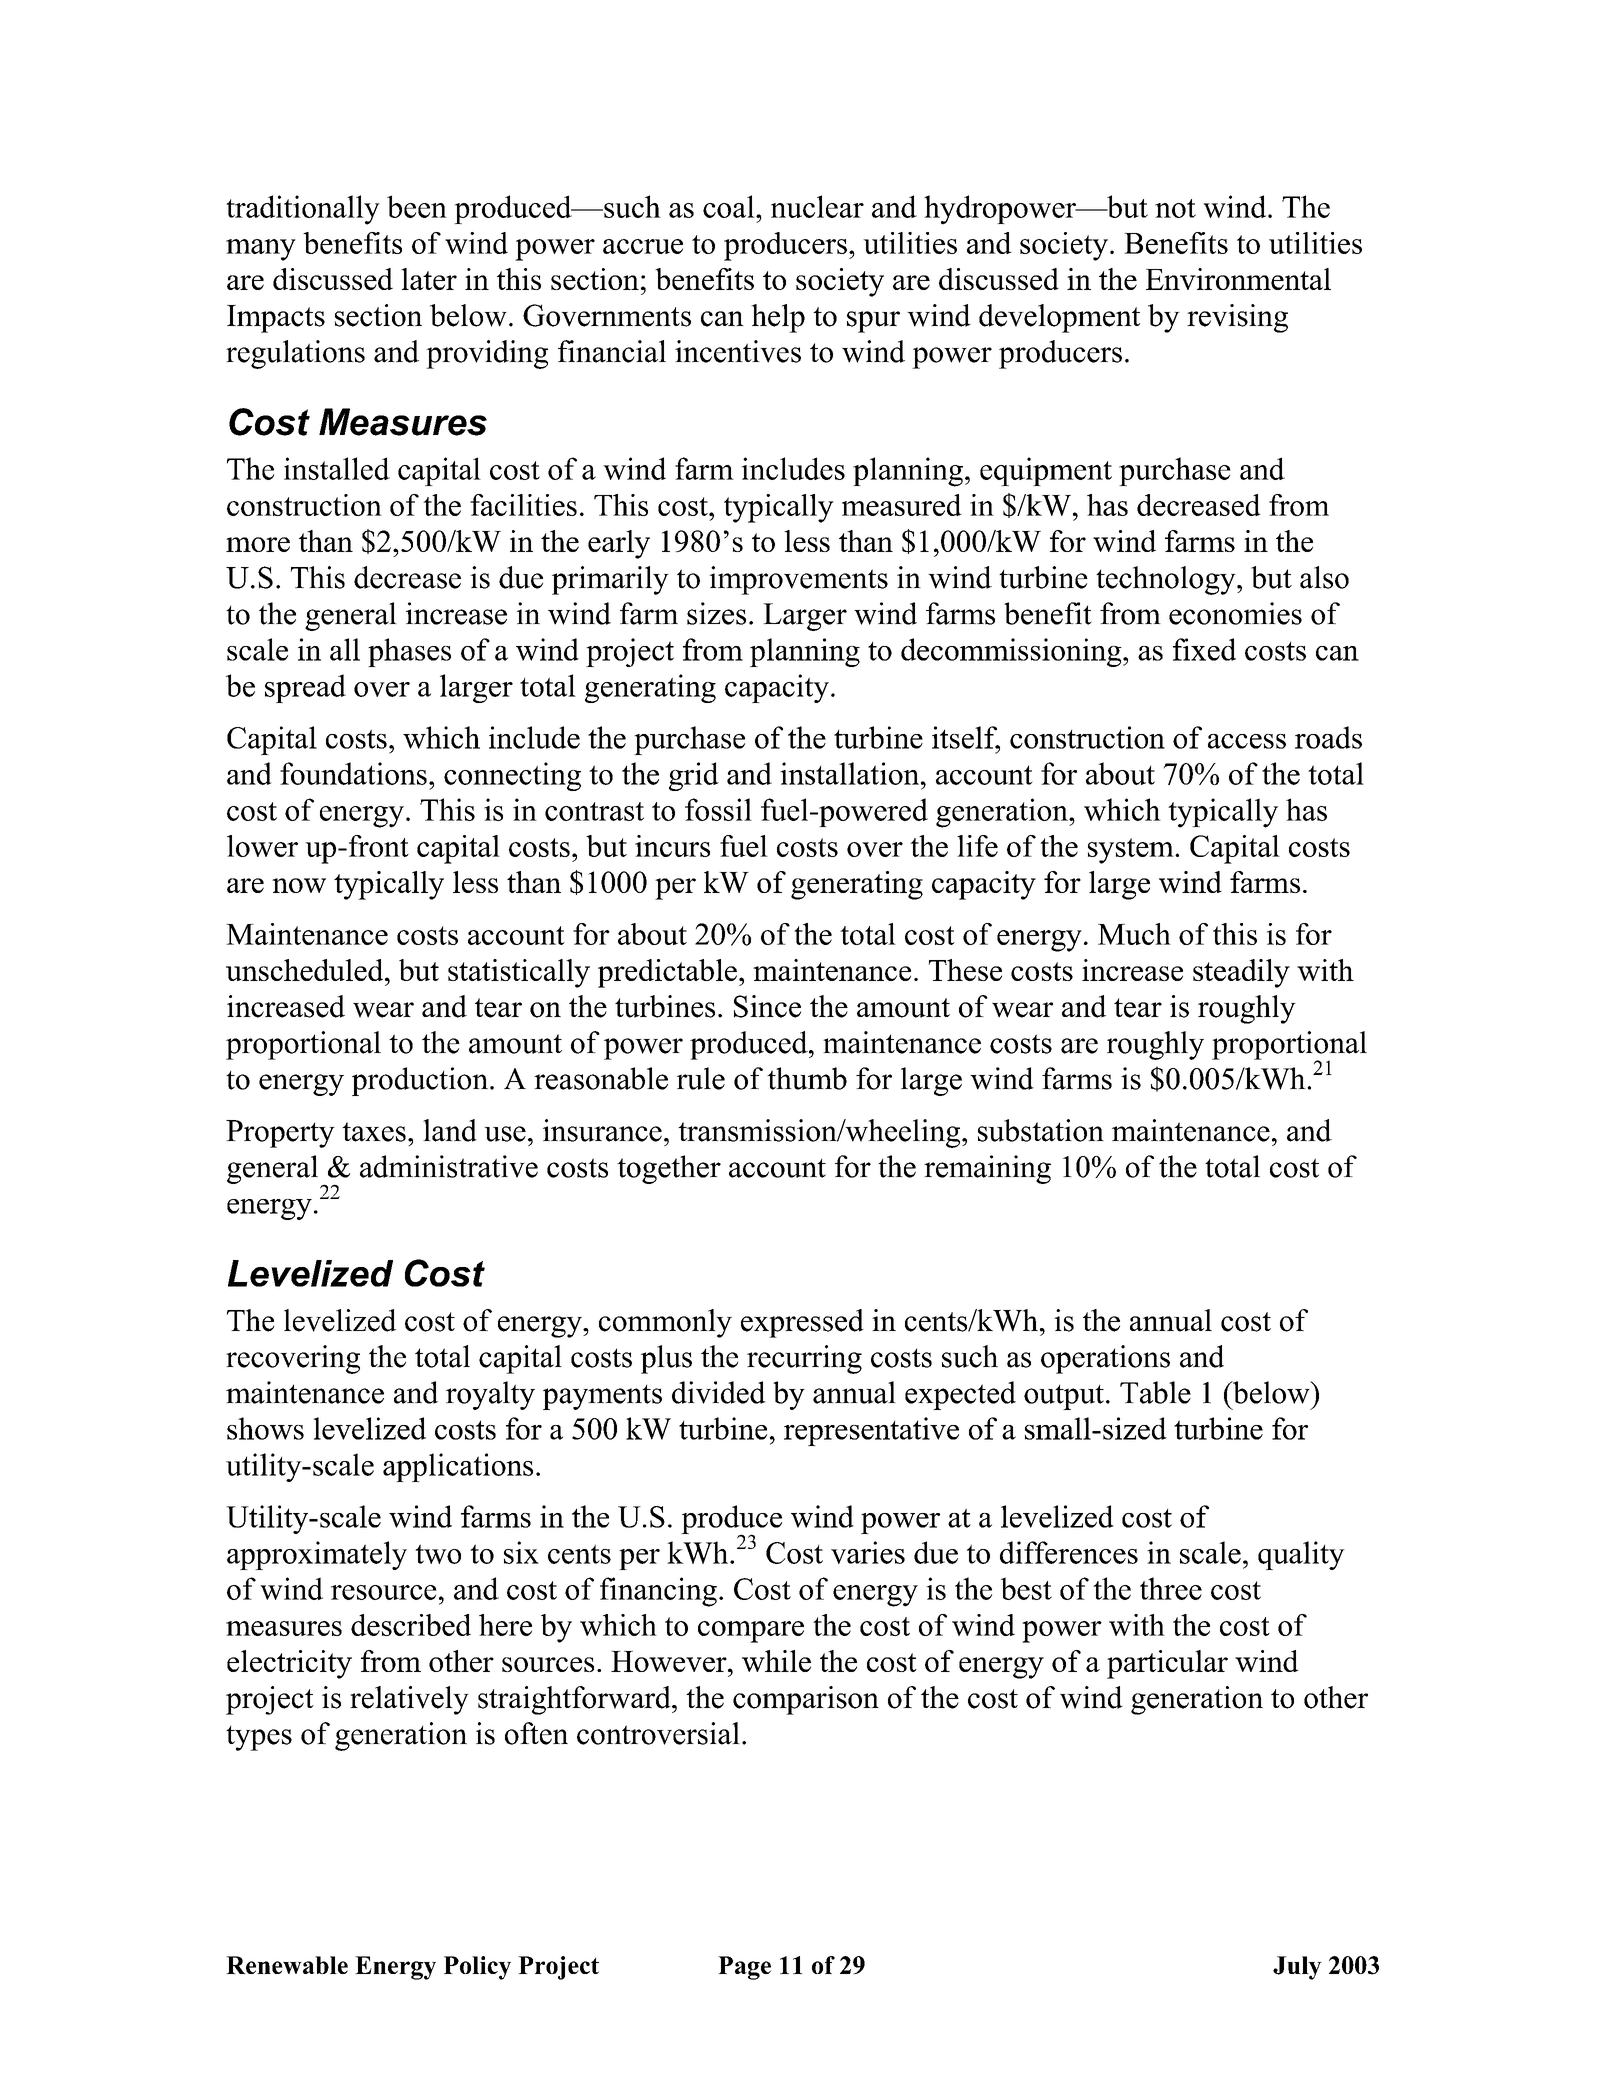  Describe the element at coordinates (477, 1968) in the screenshot. I see `Policy` at that location.
